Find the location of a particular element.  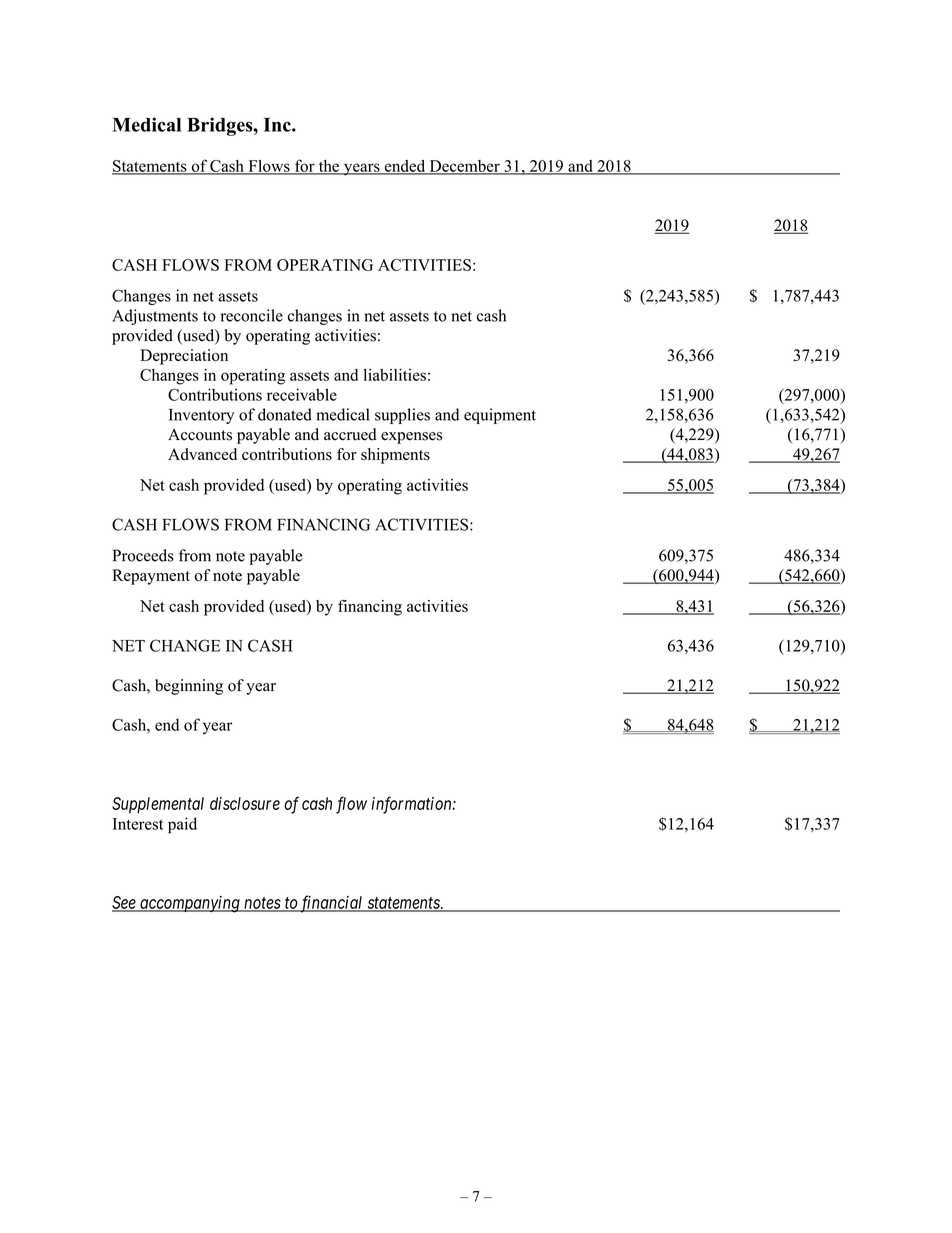

December is located at coordinates (464, 167).
